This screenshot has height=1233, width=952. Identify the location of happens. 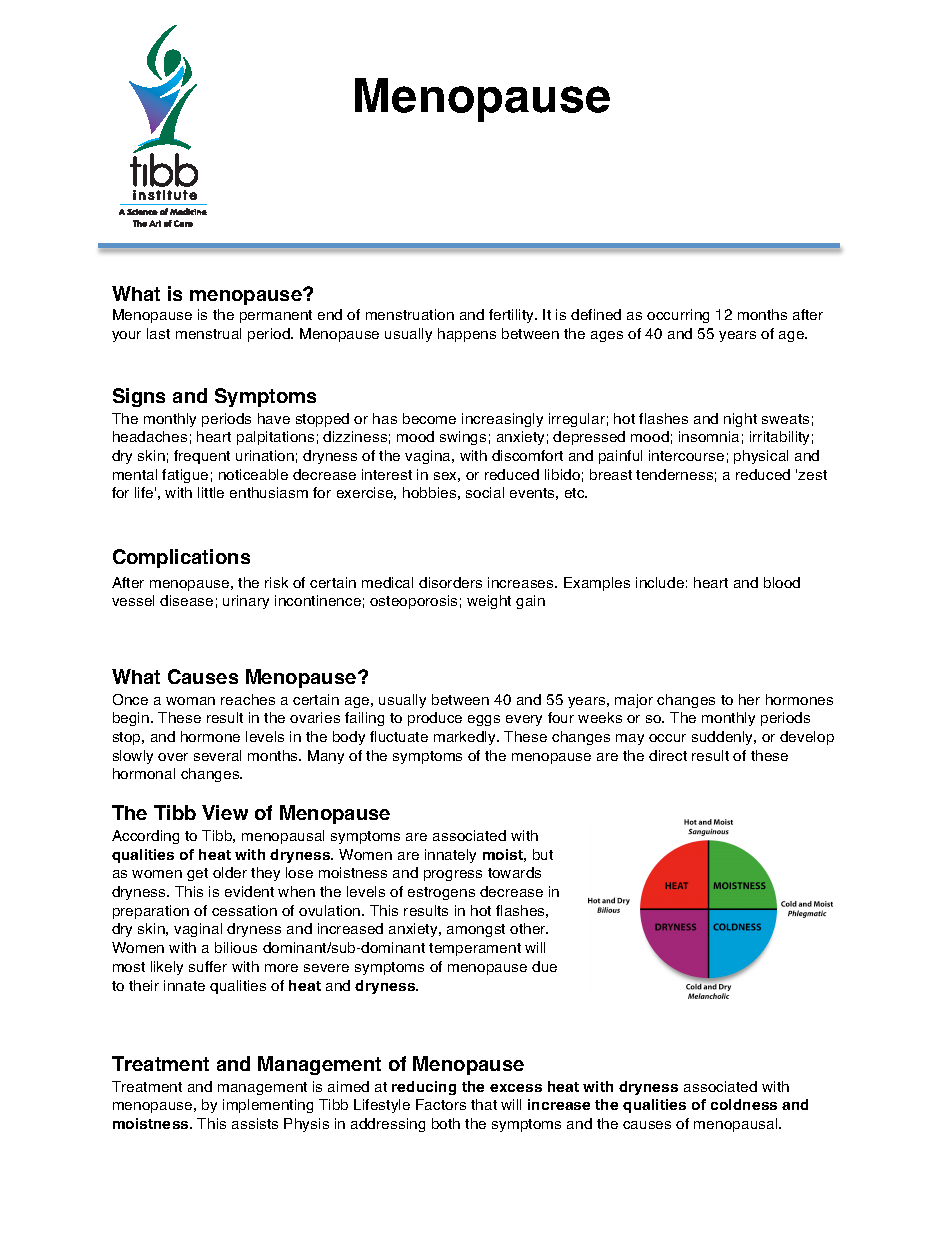
(467, 335).
